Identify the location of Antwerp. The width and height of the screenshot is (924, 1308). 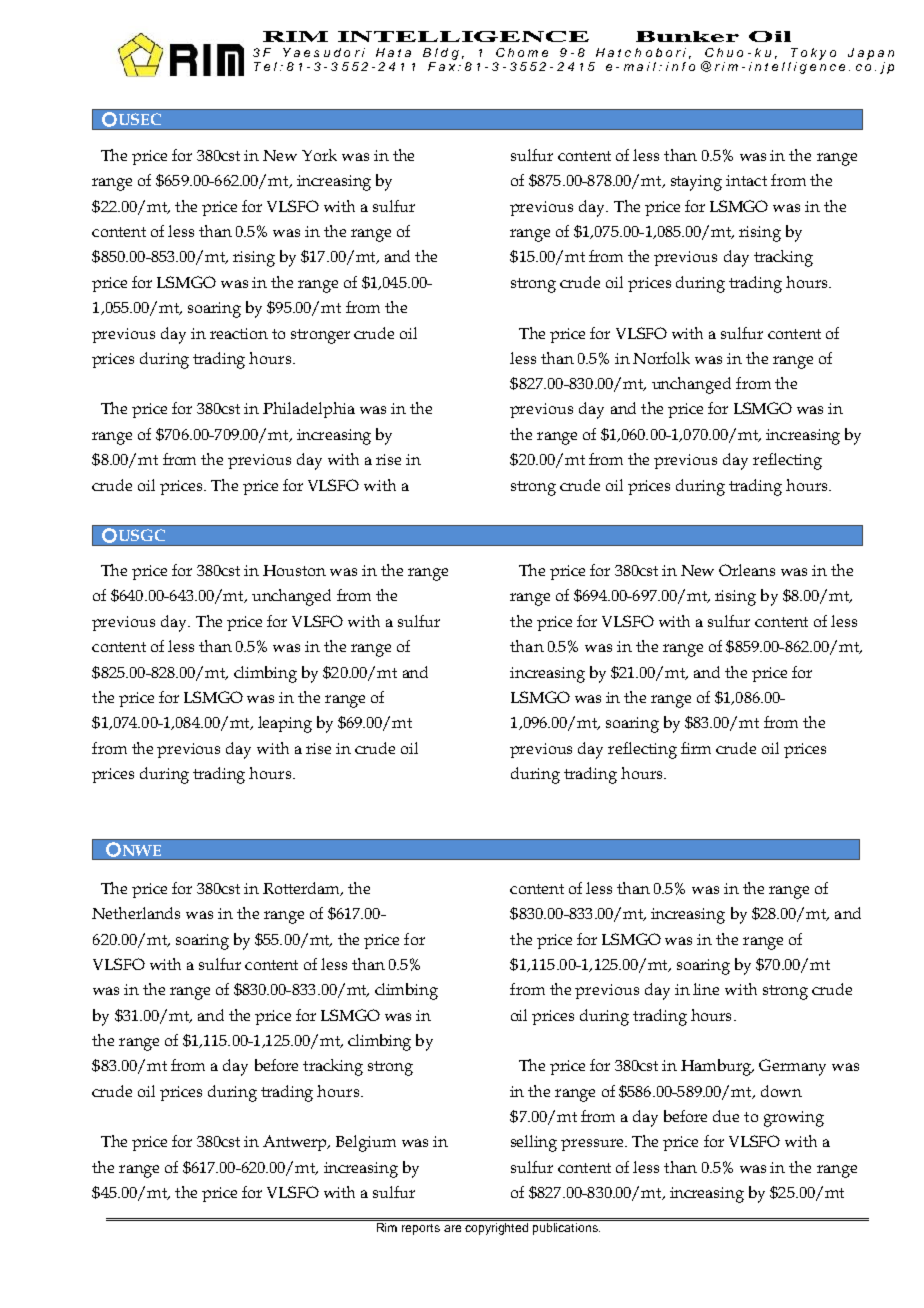
(296, 1143).
